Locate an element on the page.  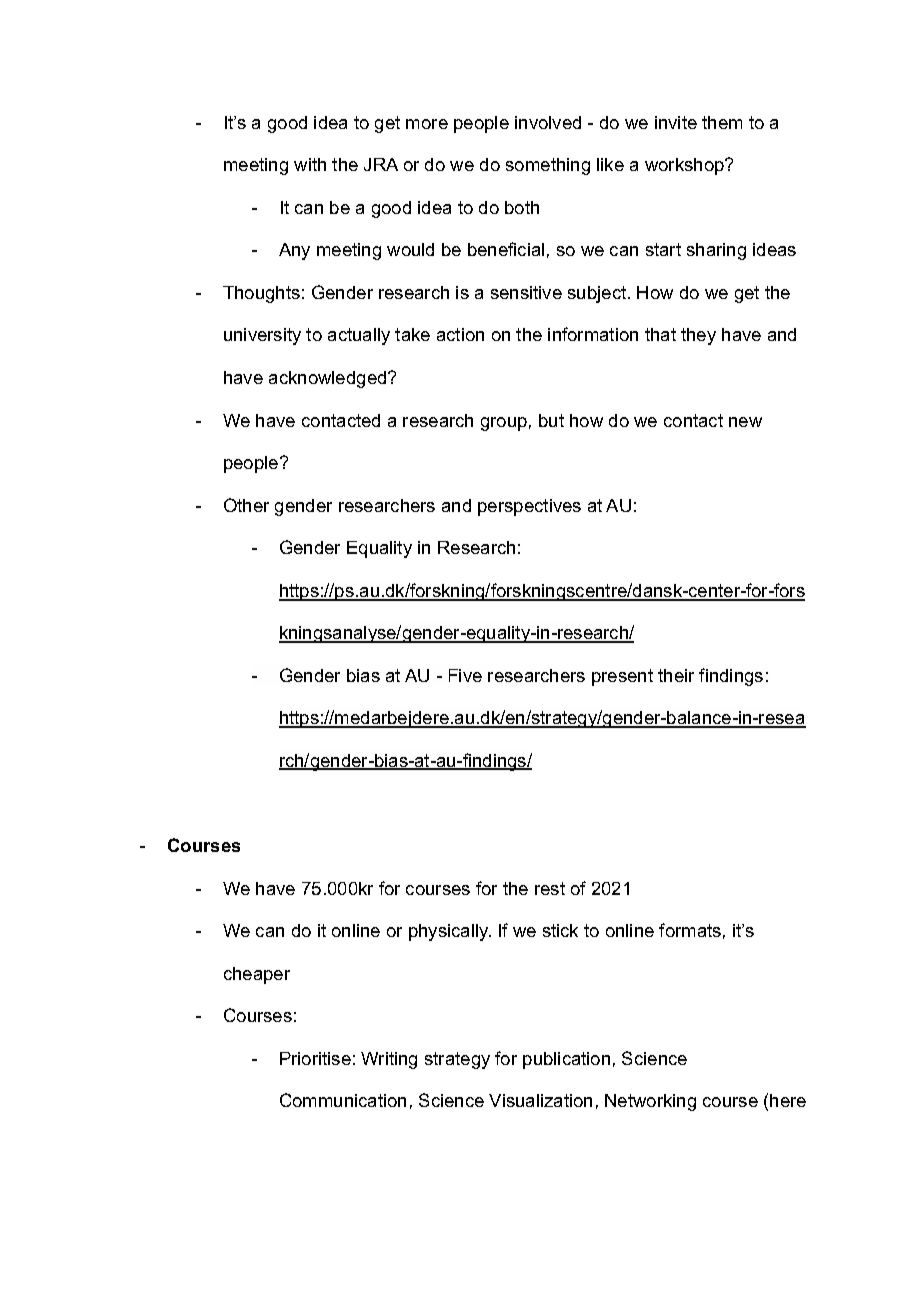
Prioritise is located at coordinates (315, 1058).
